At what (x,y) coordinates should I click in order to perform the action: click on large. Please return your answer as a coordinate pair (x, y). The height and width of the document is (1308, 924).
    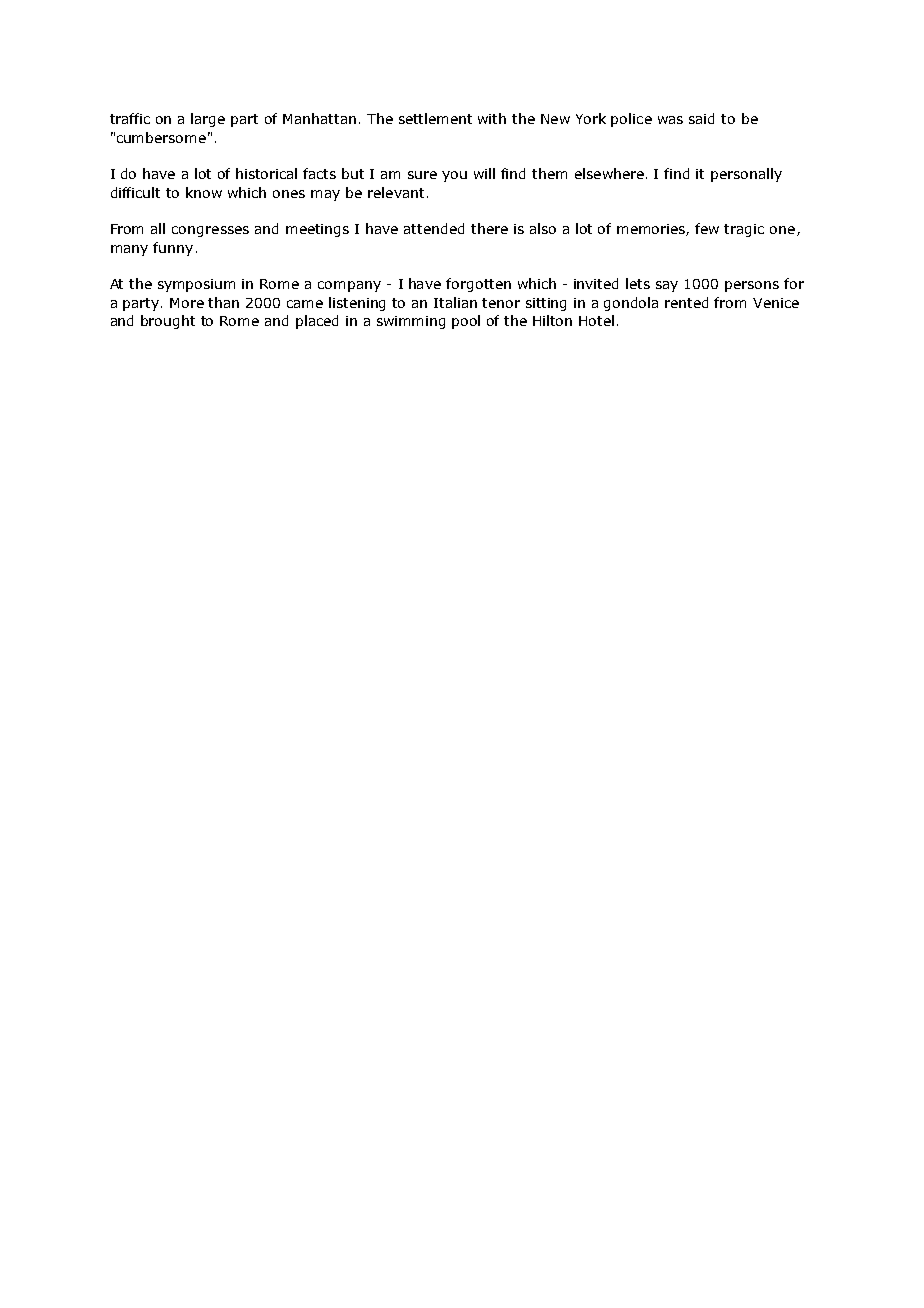
    Looking at the image, I should click on (208, 120).
